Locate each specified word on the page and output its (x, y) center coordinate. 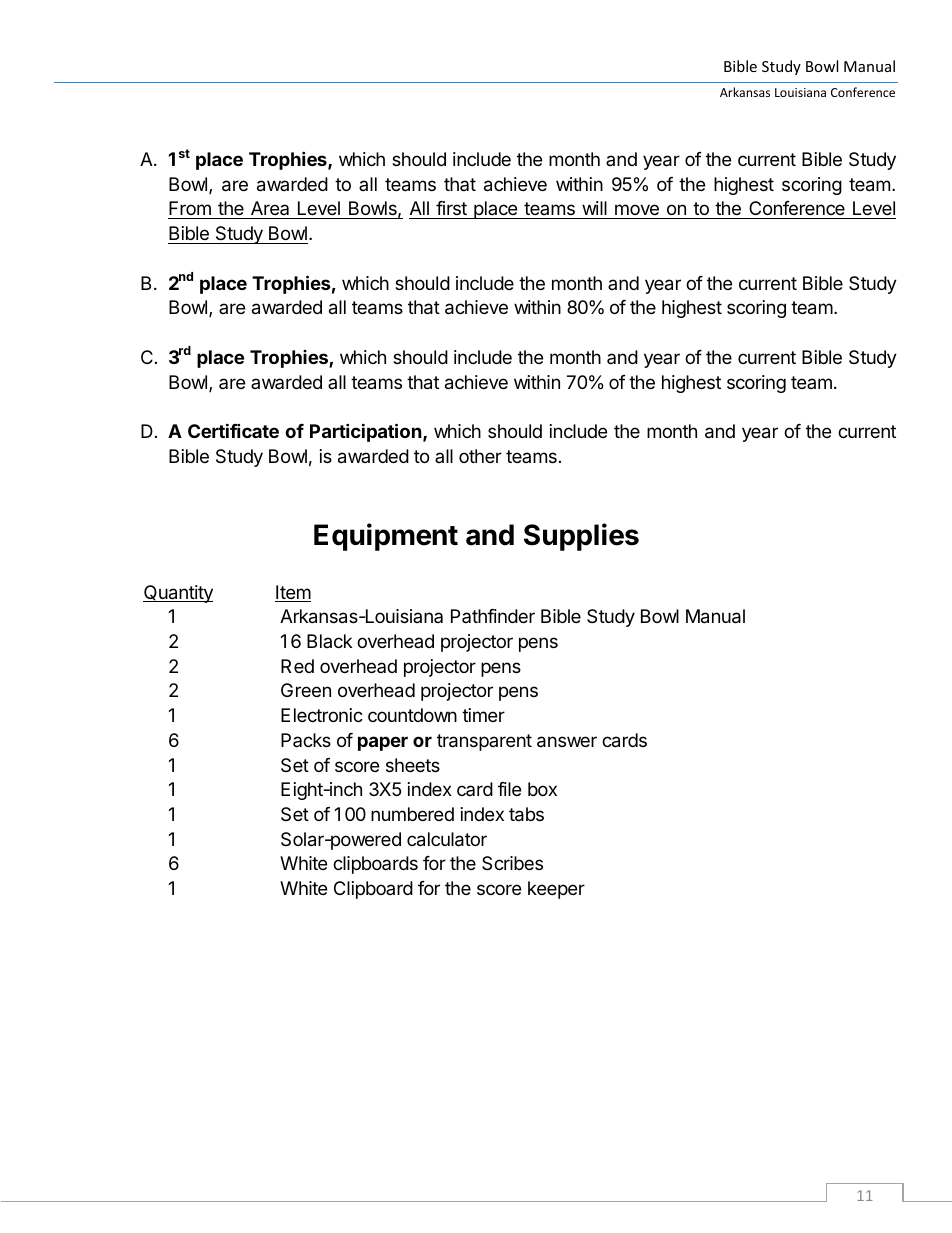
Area (270, 210)
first (451, 210)
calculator (447, 839)
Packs (306, 740)
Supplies (581, 537)
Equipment (386, 537)
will (594, 208)
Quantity (178, 594)
